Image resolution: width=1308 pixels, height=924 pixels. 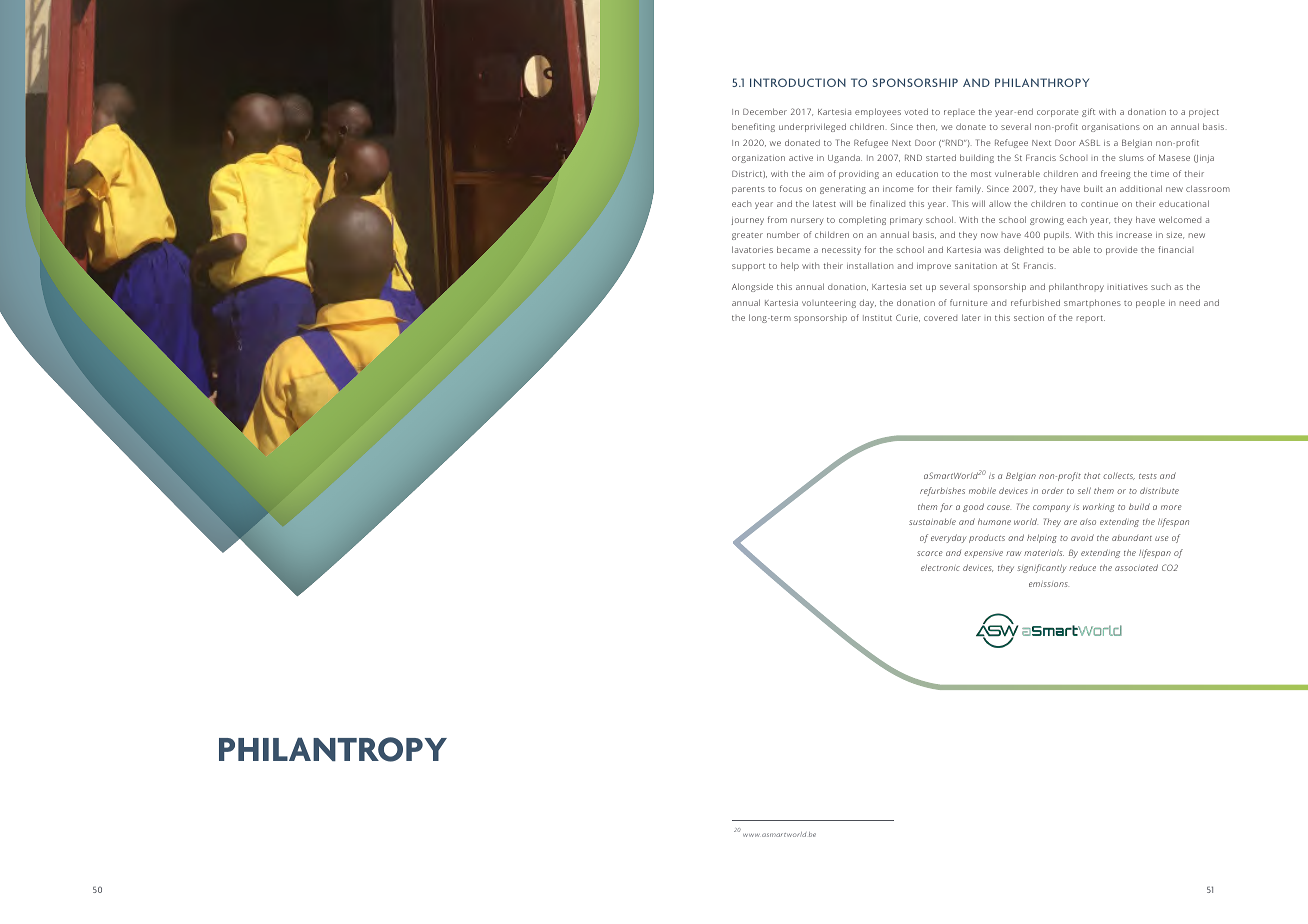 What do you see at coordinates (971, 317) in the screenshot?
I see `later` at bounding box center [971, 317].
